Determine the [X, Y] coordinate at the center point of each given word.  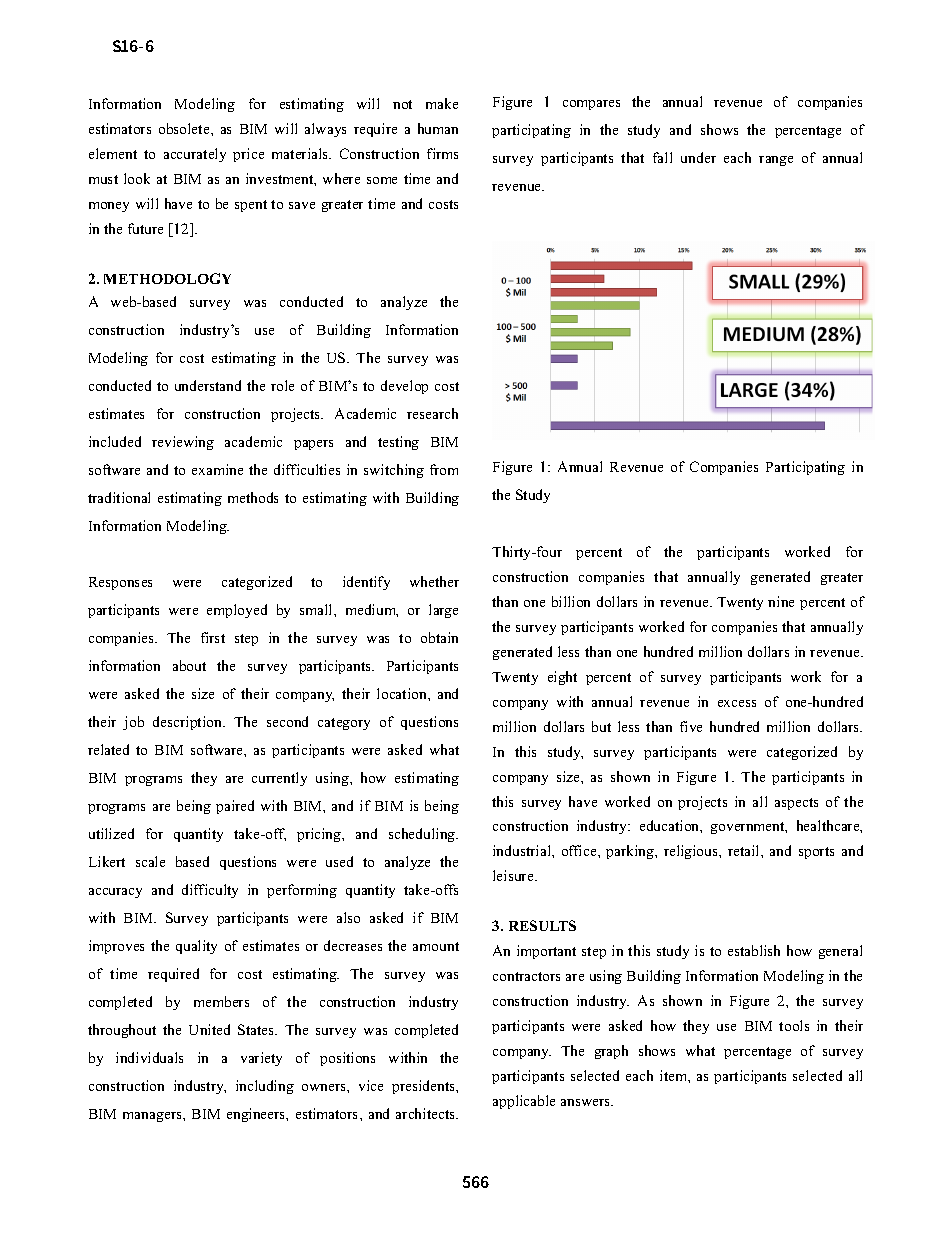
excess [737, 703]
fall [662, 157]
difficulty [210, 891]
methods [253, 497]
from [444, 469]
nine [781, 601]
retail [745, 850]
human [438, 128]
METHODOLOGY [167, 278]
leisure [514, 875]
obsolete [185, 128]
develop [404, 387]
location [403, 693]
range [776, 161]
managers [153, 1117]
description [188, 723]
